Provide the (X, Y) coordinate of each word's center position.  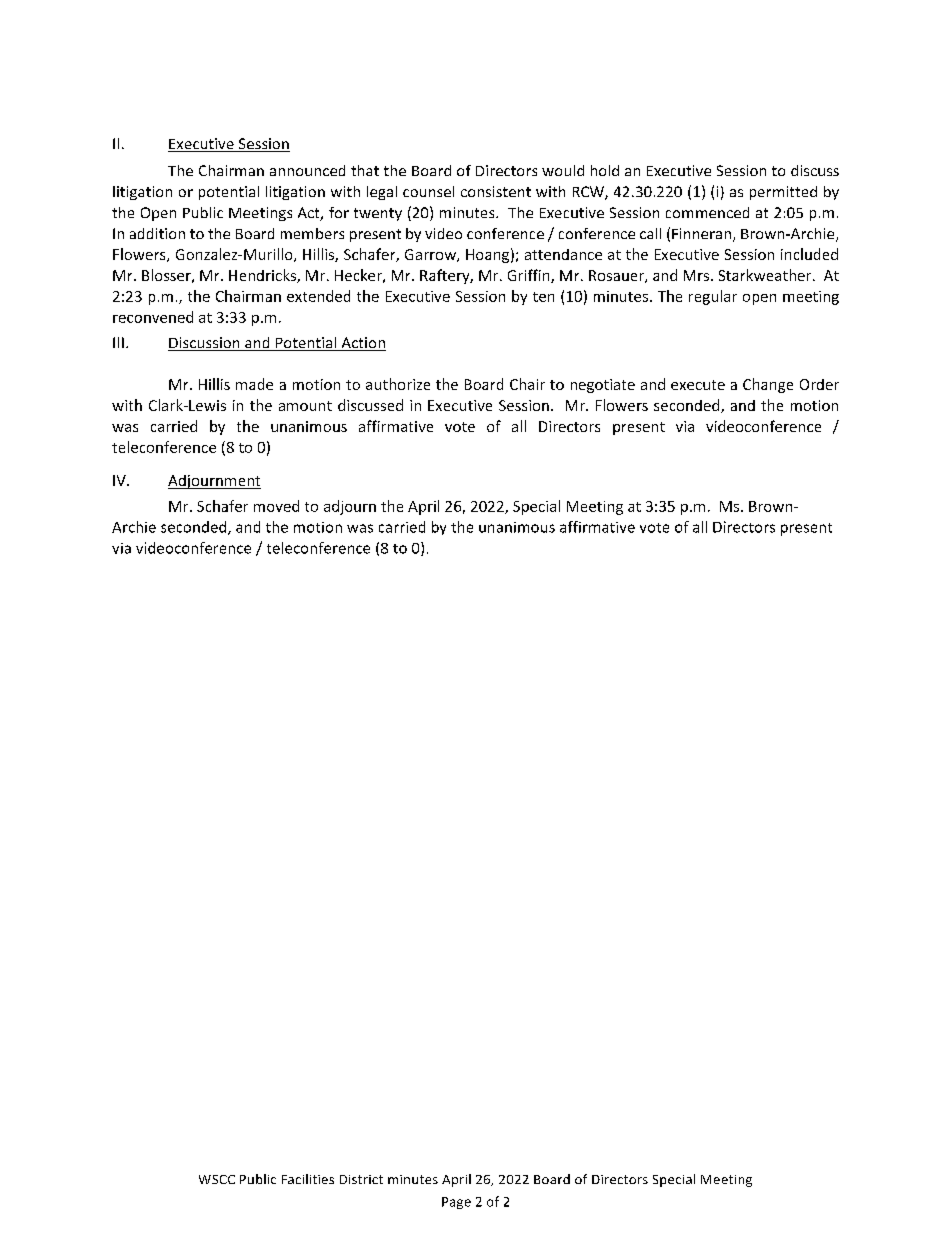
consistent (496, 191)
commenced (707, 212)
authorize (398, 384)
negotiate (603, 386)
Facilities (308, 1179)
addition (157, 233)
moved (276, 506)
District (361, 1179)
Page (456, 1203)
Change (768, 385)
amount (305, 406)
